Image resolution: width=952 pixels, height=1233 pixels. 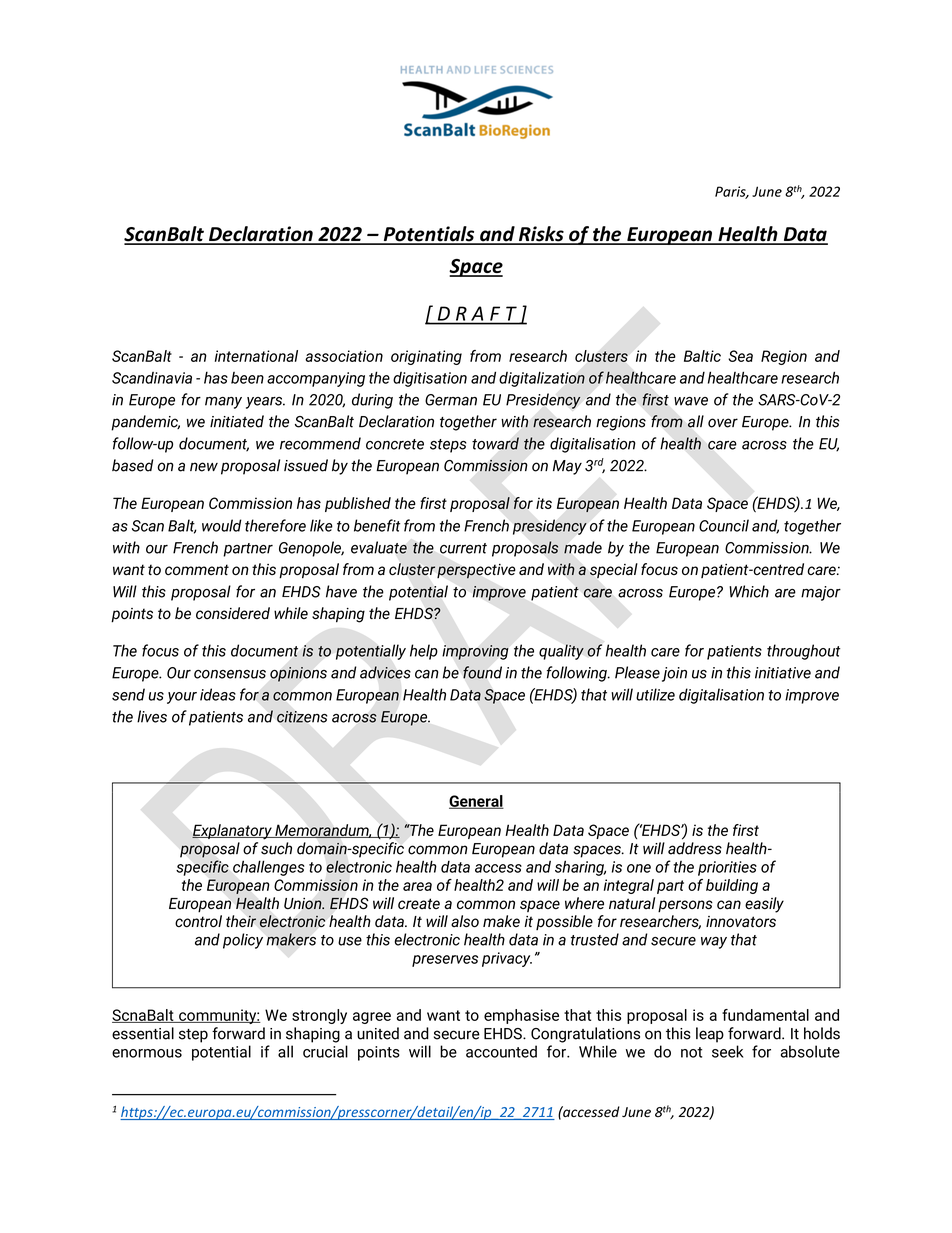 I want to click on many, so click(x=223, y=403).
